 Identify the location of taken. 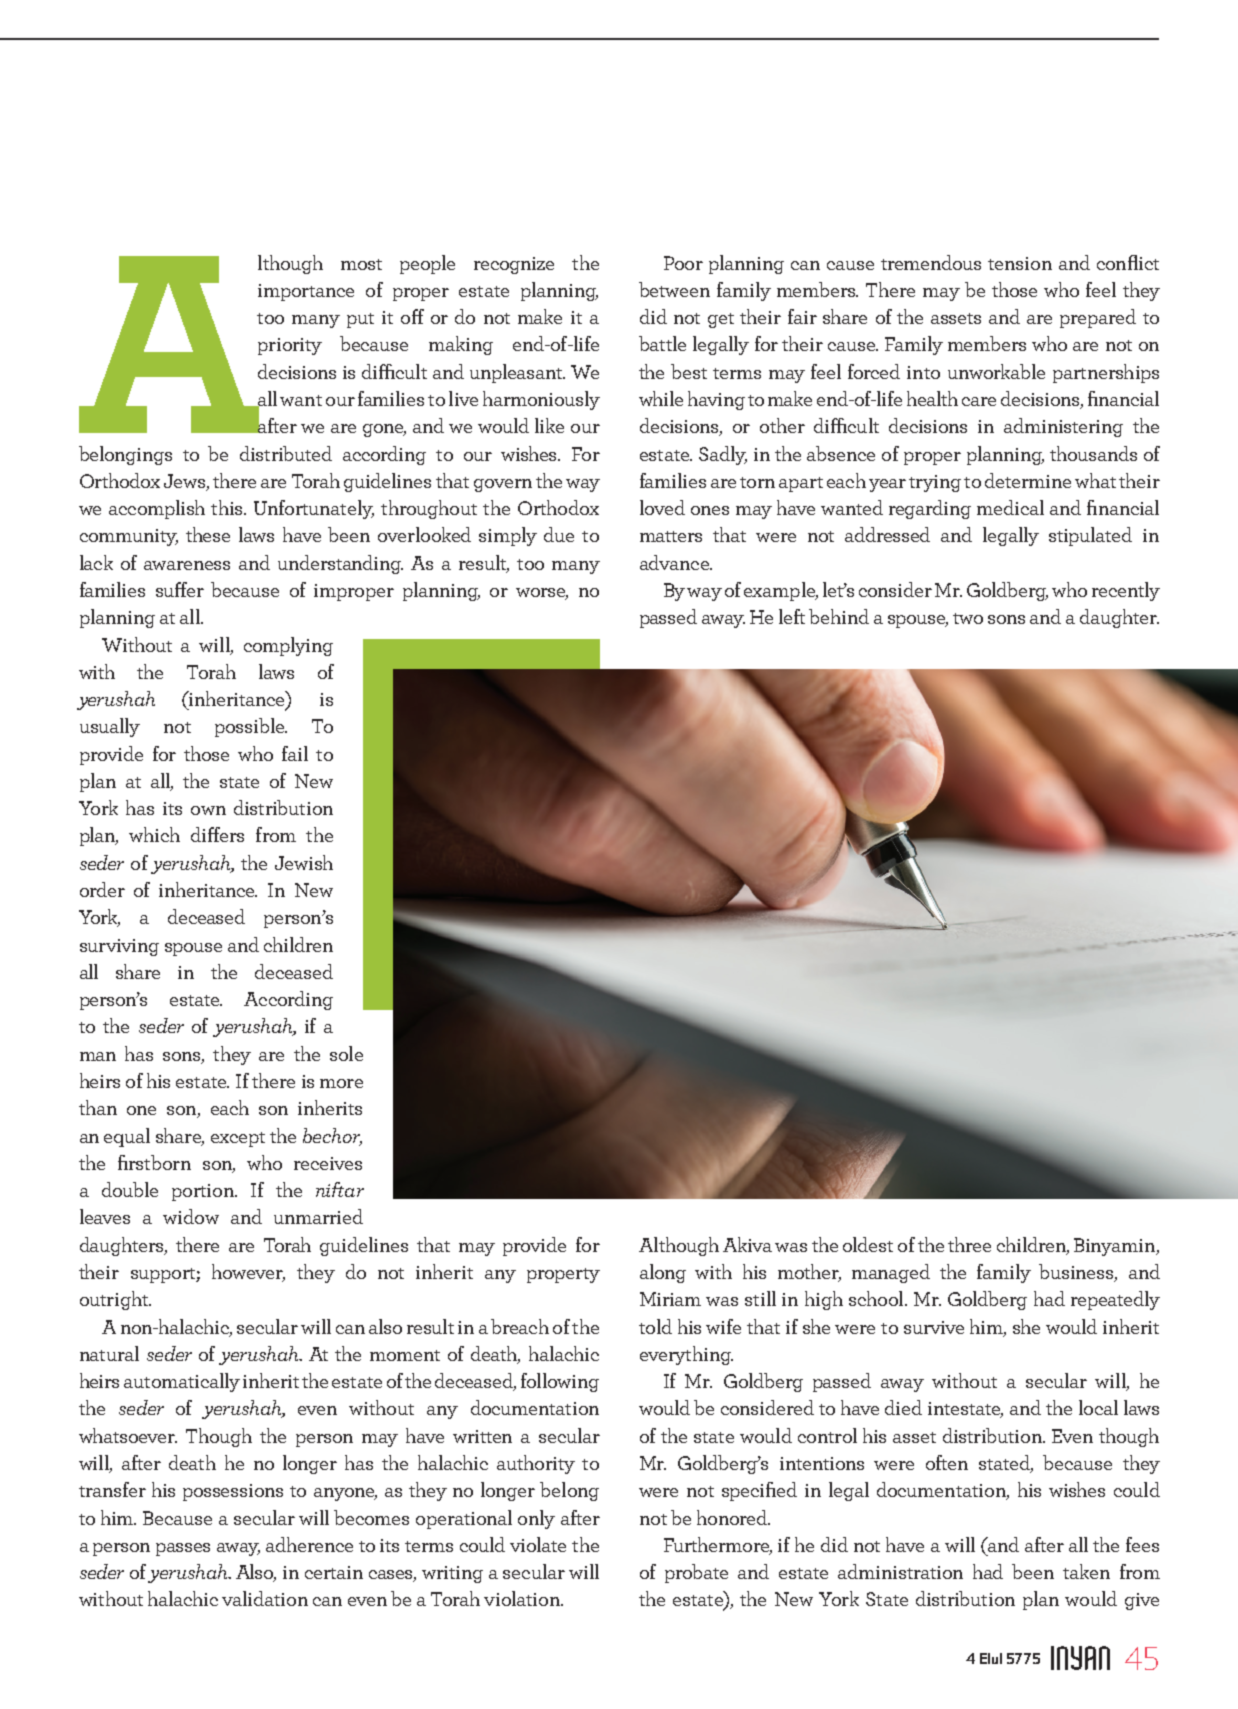
(1086, 1571).
